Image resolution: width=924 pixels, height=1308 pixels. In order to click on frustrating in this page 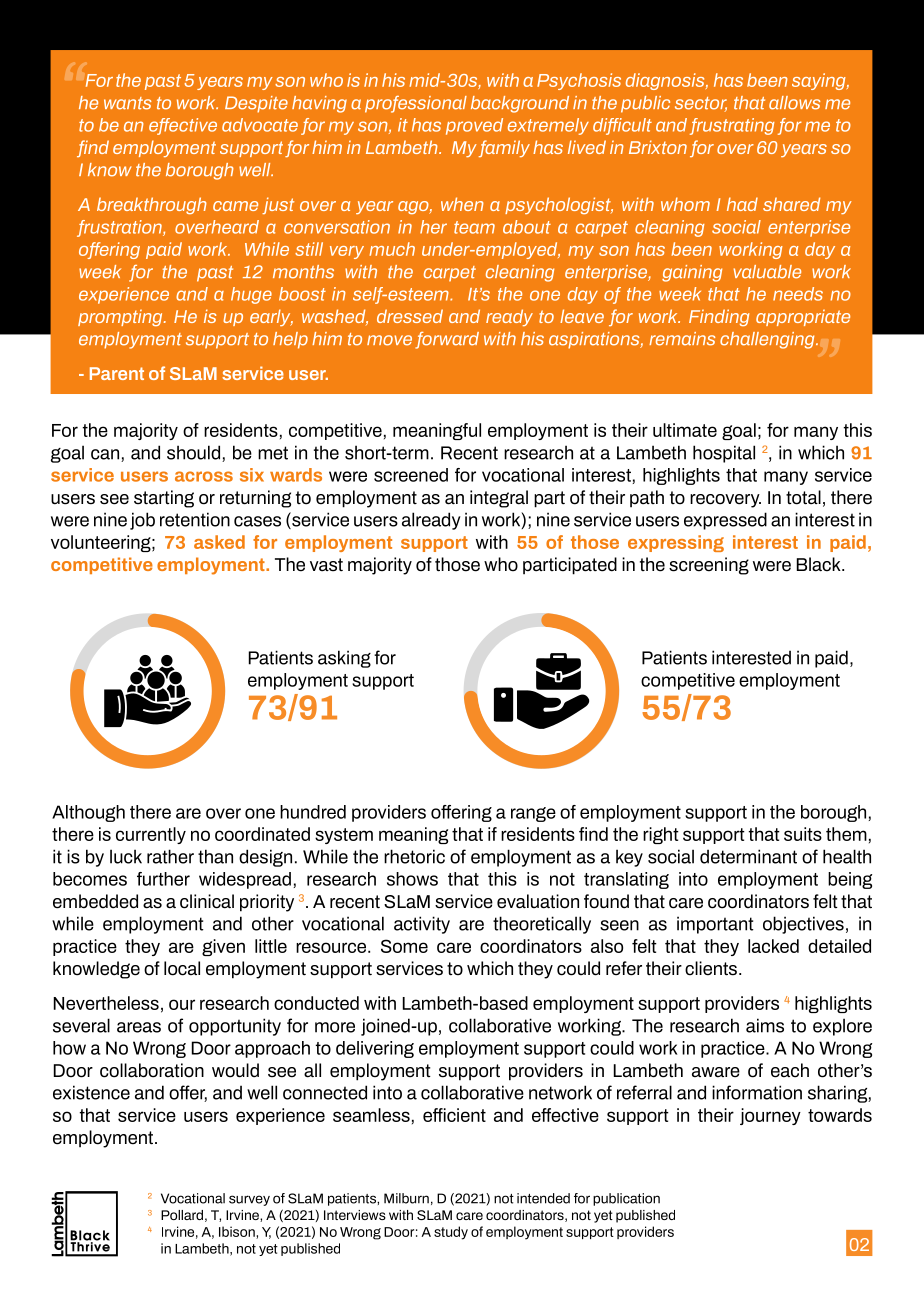, I will do `click(732, 126)`.
